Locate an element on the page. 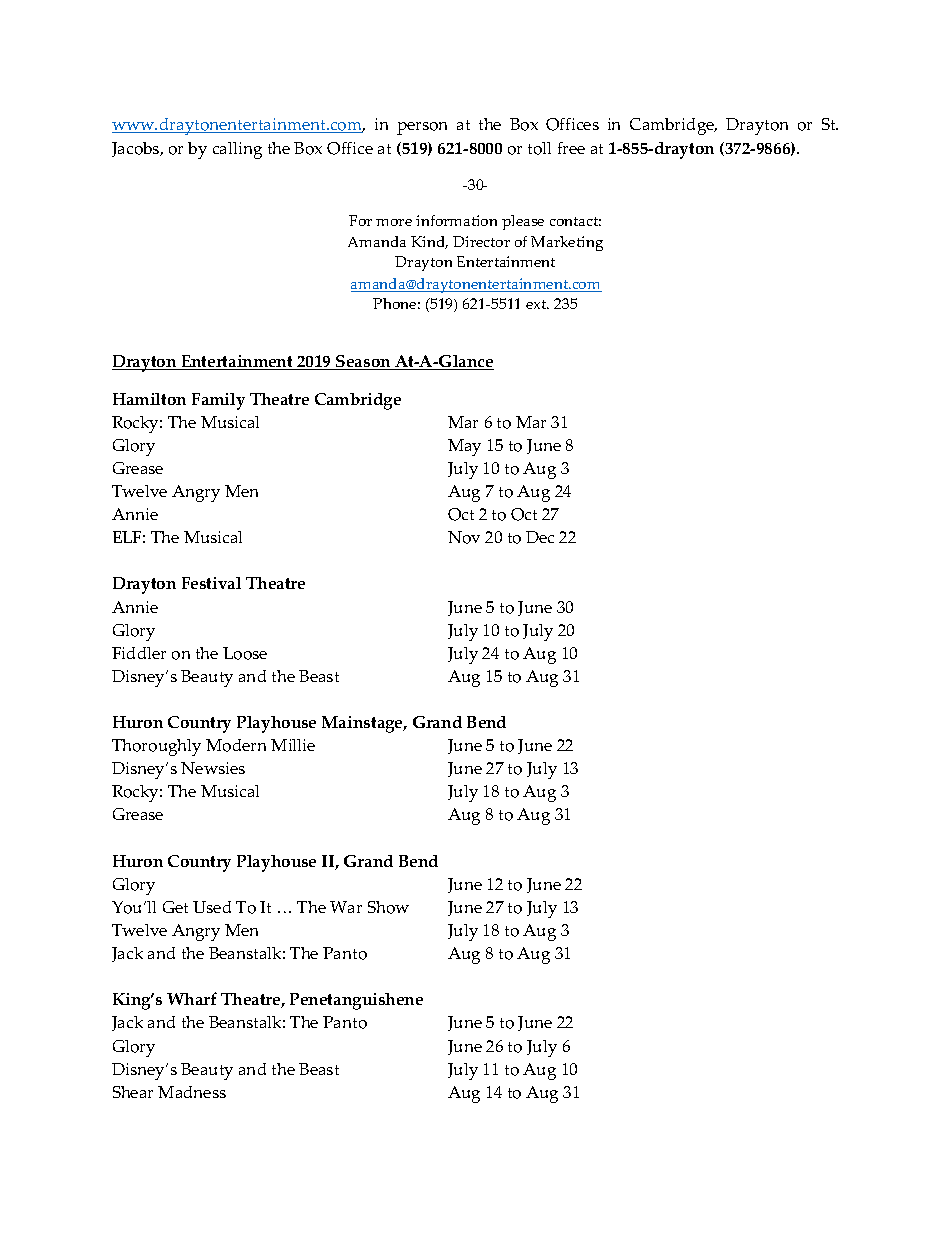 The image size is (952, 1233). Loose is located at coordinates (245, 653).
